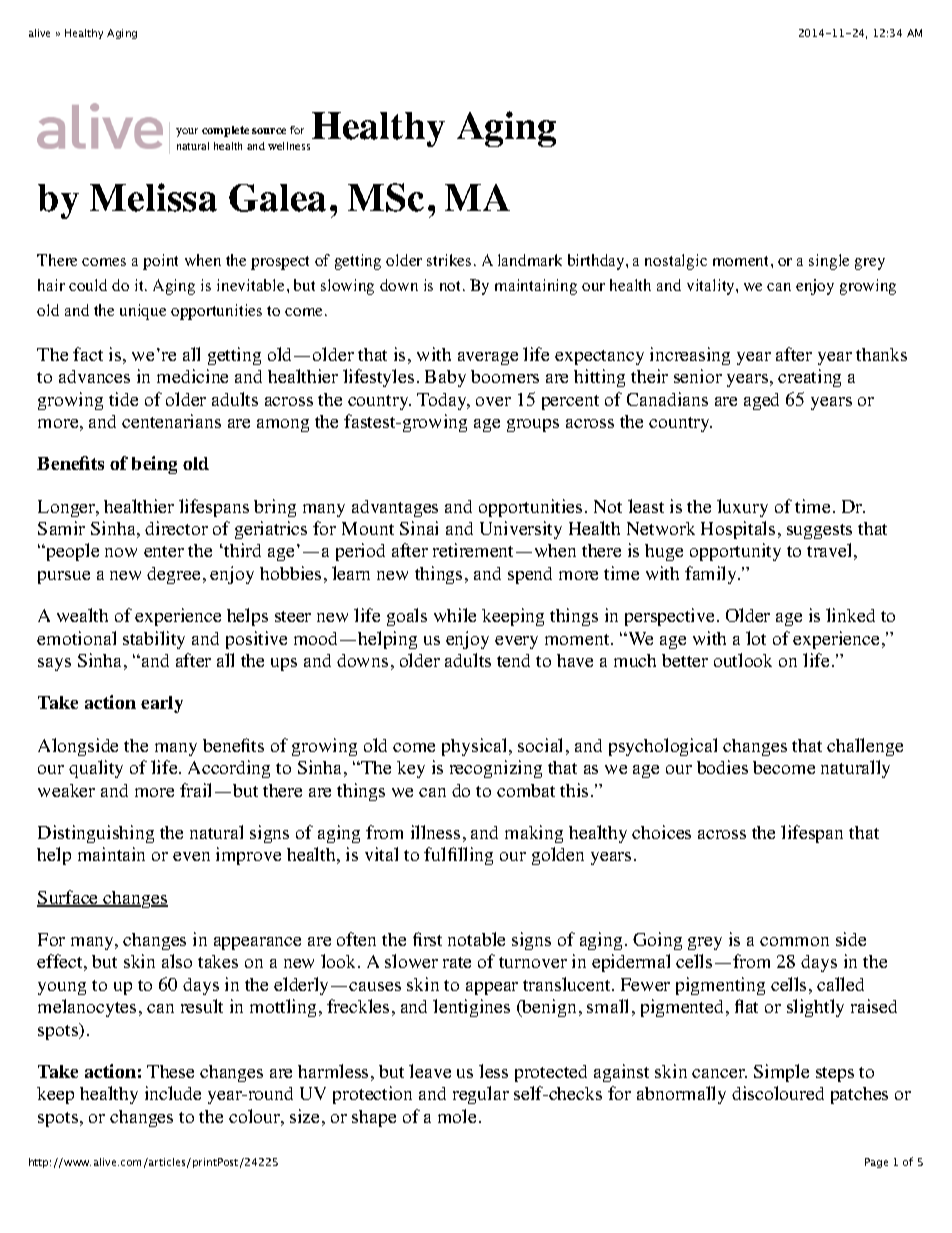 This screenshot has height=1233, width=952. I want to click on lot, so click(756, 638).
